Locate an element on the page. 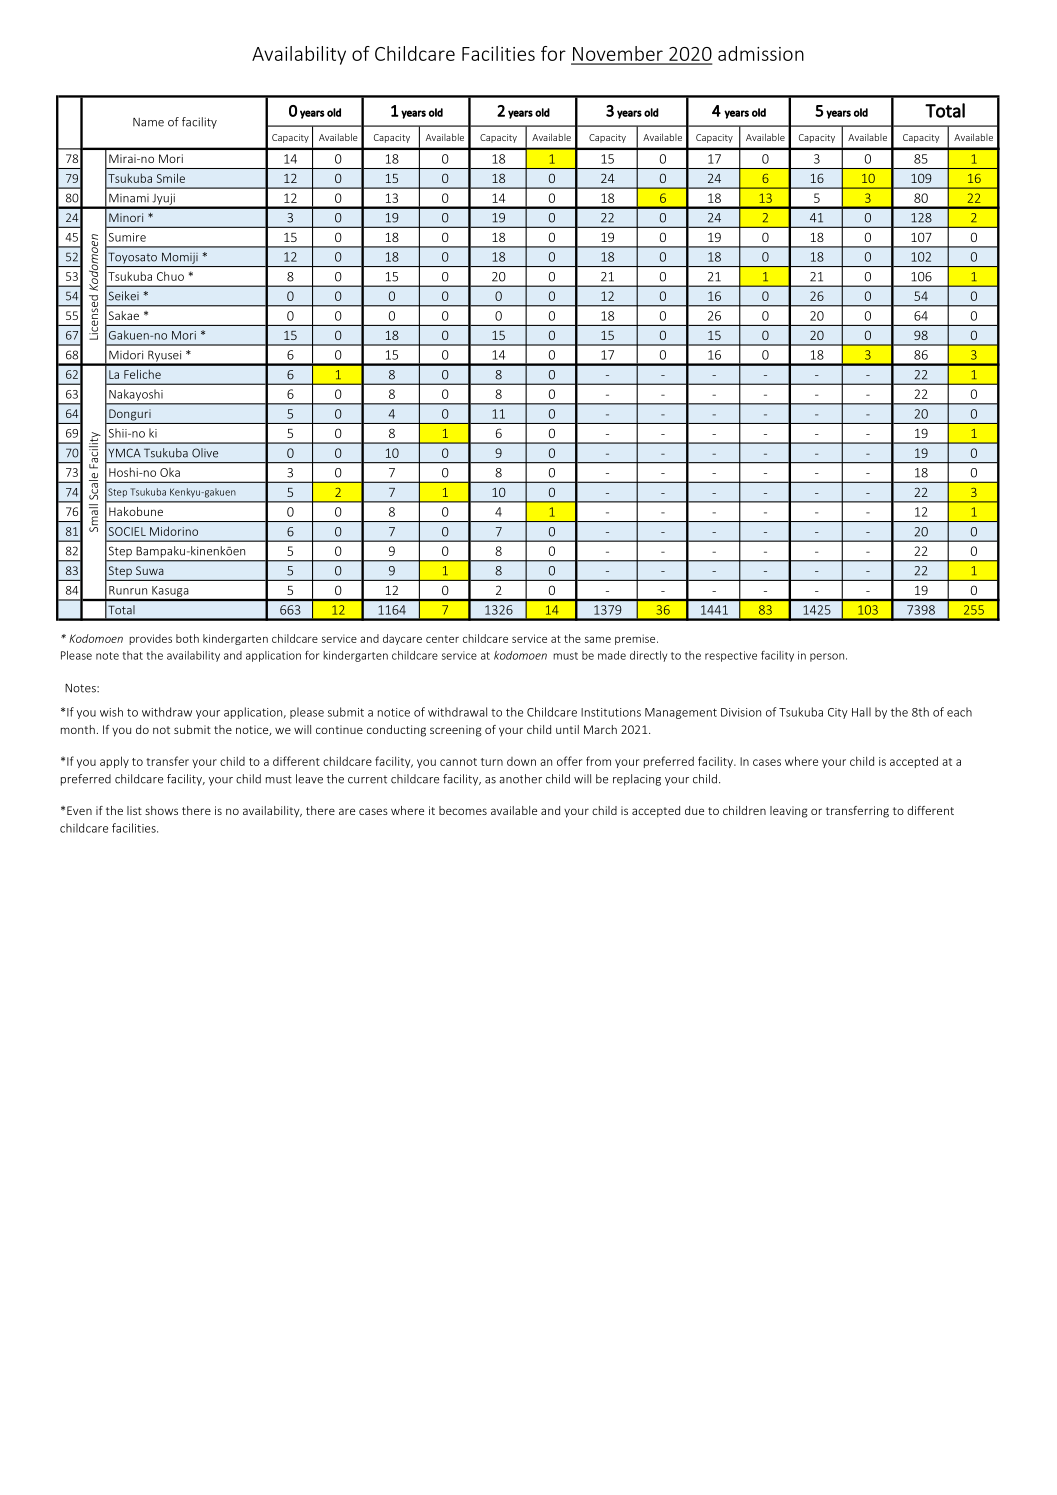 The width and height of the page is (1057, 1495). premise is located at coordinates (636, 639).
